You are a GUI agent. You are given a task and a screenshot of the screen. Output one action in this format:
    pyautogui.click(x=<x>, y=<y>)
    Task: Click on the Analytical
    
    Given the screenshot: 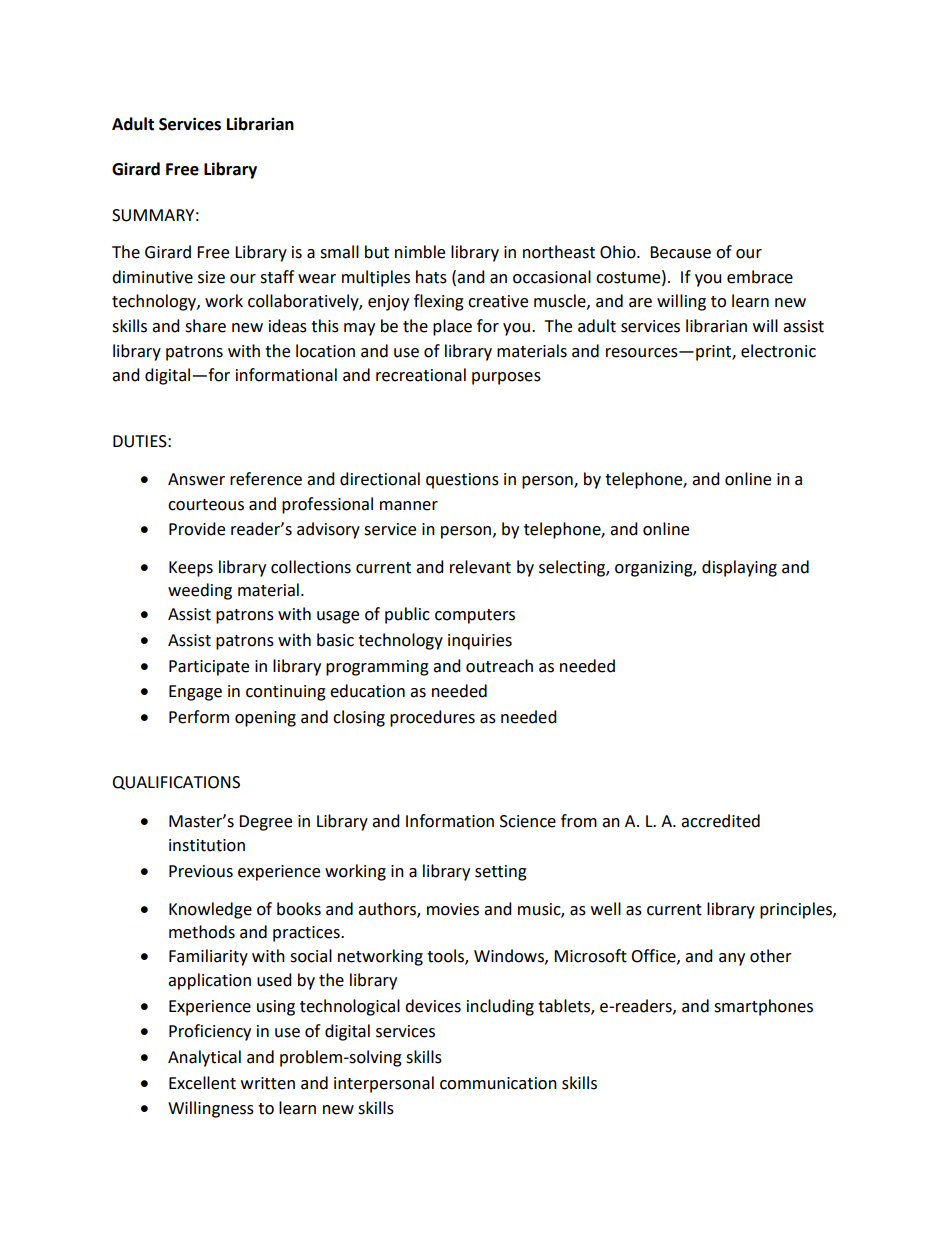 What is the action you would take?
    pyautogui.click(x=204, y=1058)
